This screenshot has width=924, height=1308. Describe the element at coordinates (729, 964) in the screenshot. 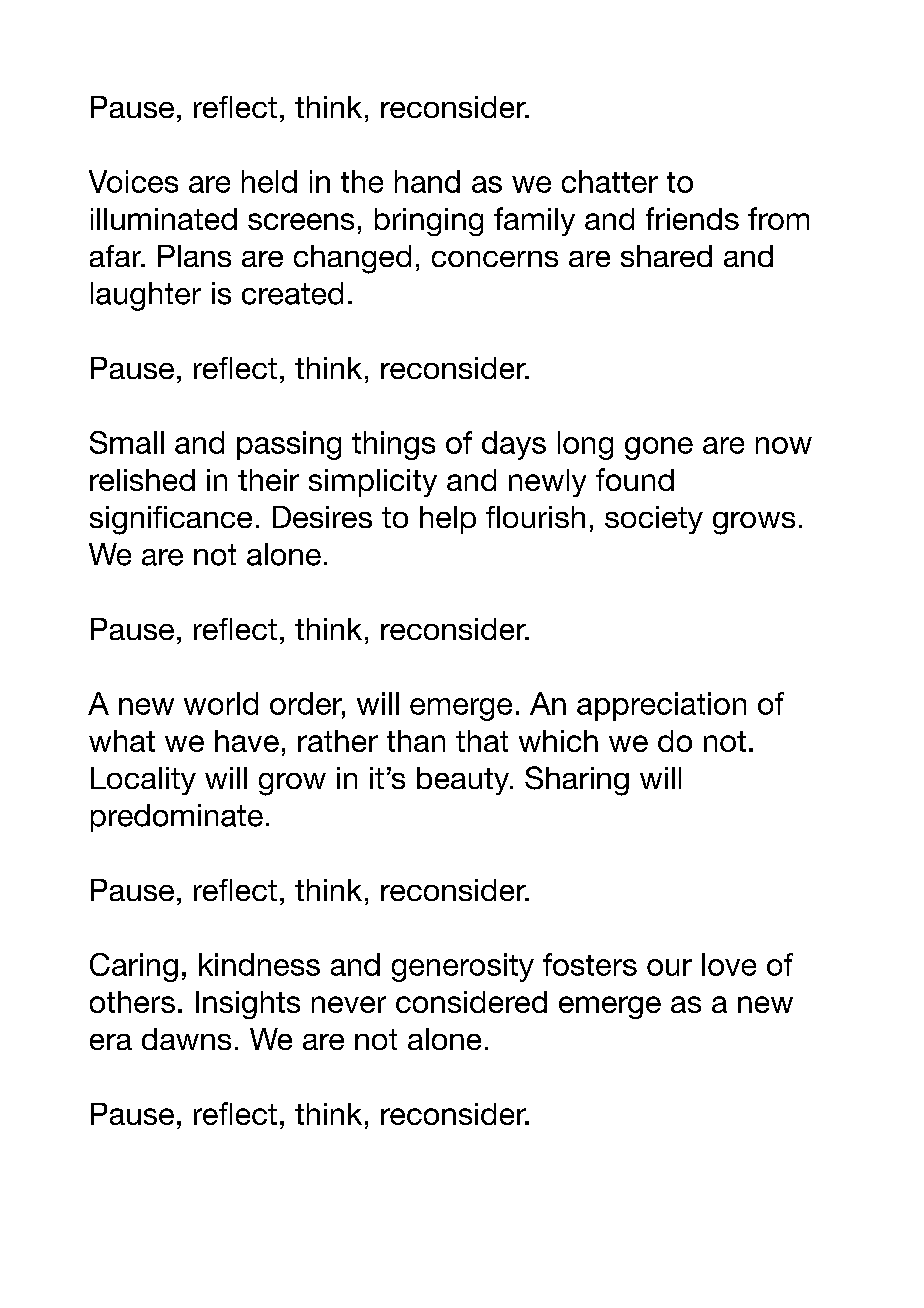

I see `love` at that location.
